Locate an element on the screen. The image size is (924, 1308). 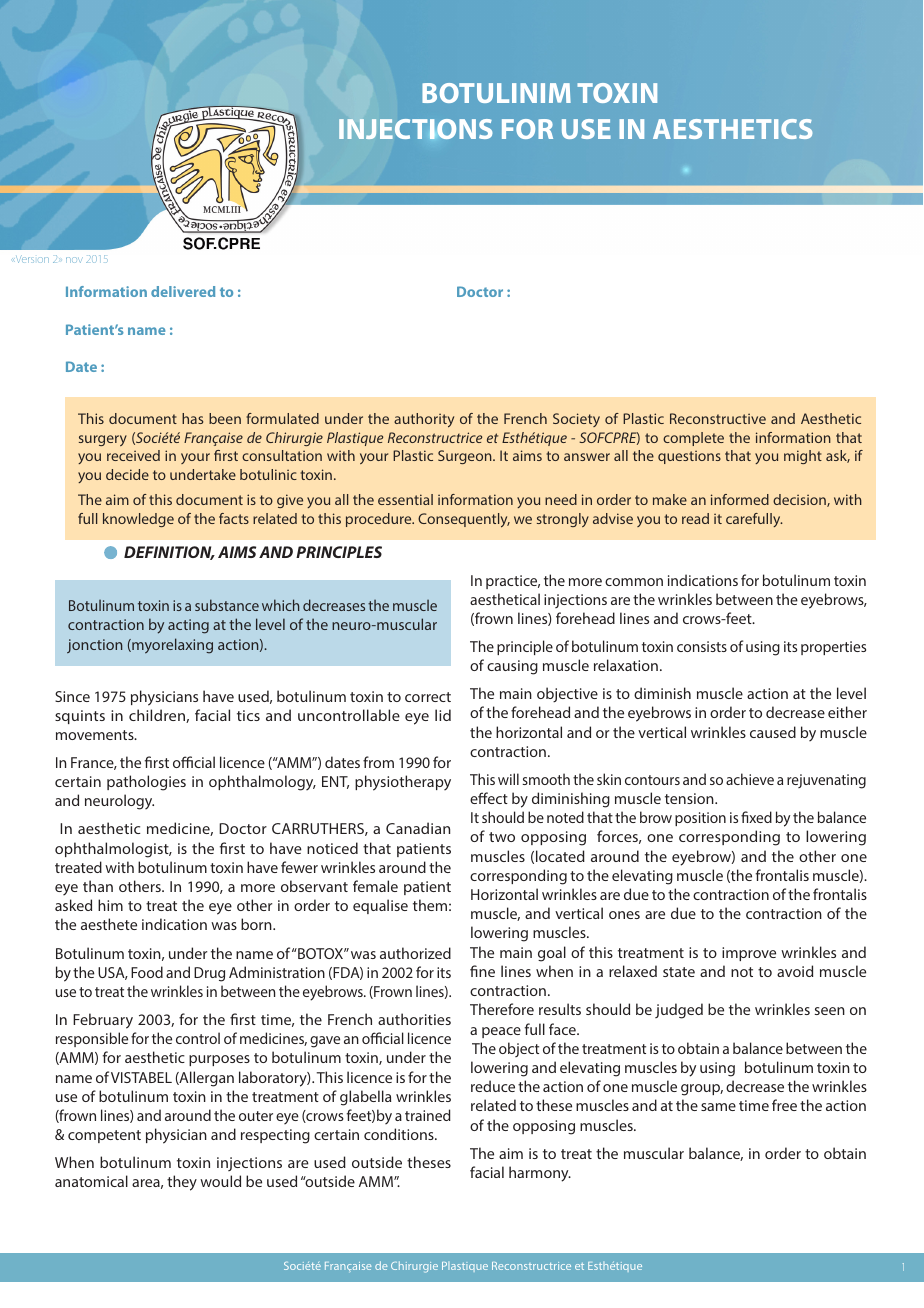
informed is located at coordinates (740, 499).
